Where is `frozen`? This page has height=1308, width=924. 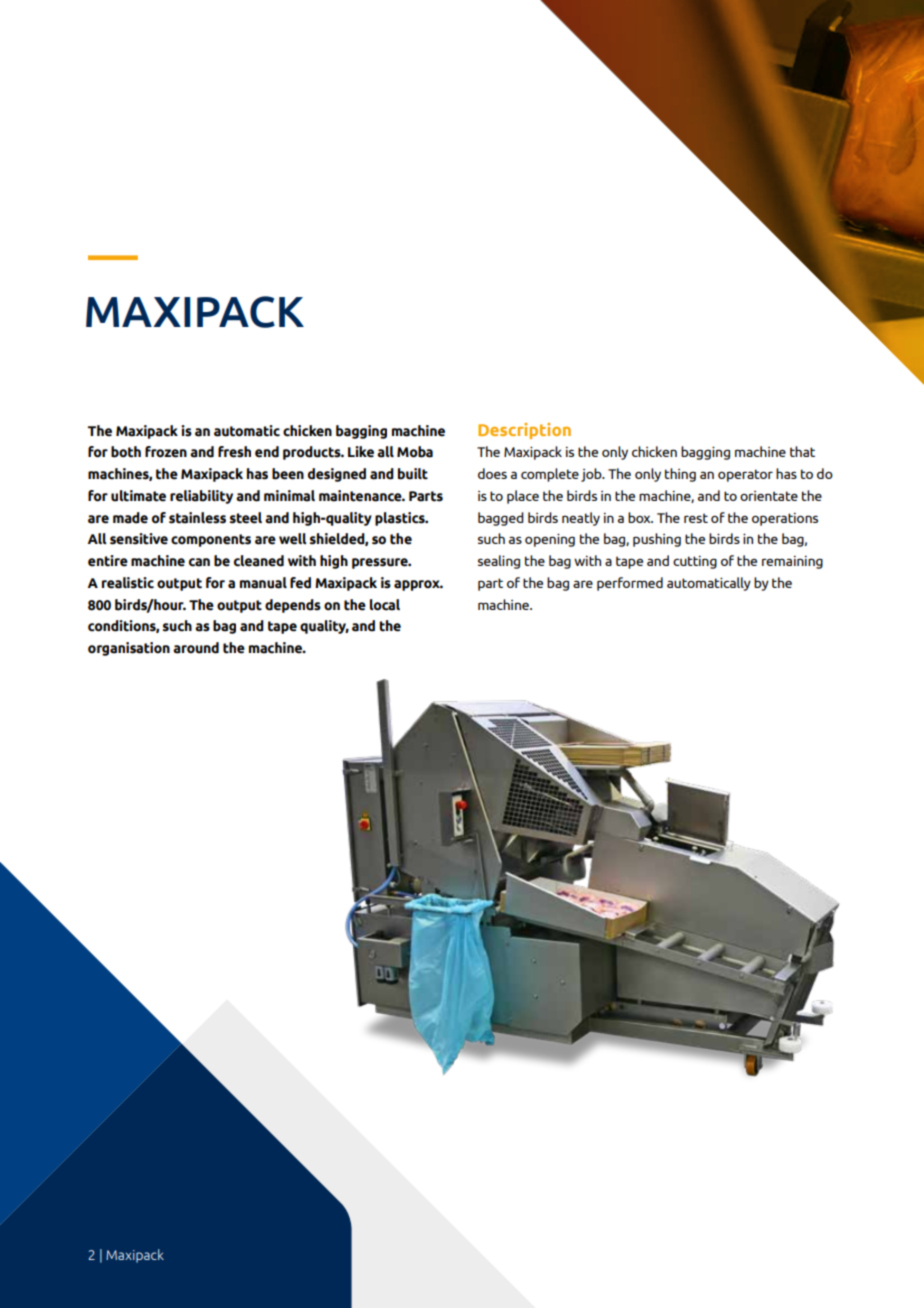
frozen is located at coordinates (166, 452).
